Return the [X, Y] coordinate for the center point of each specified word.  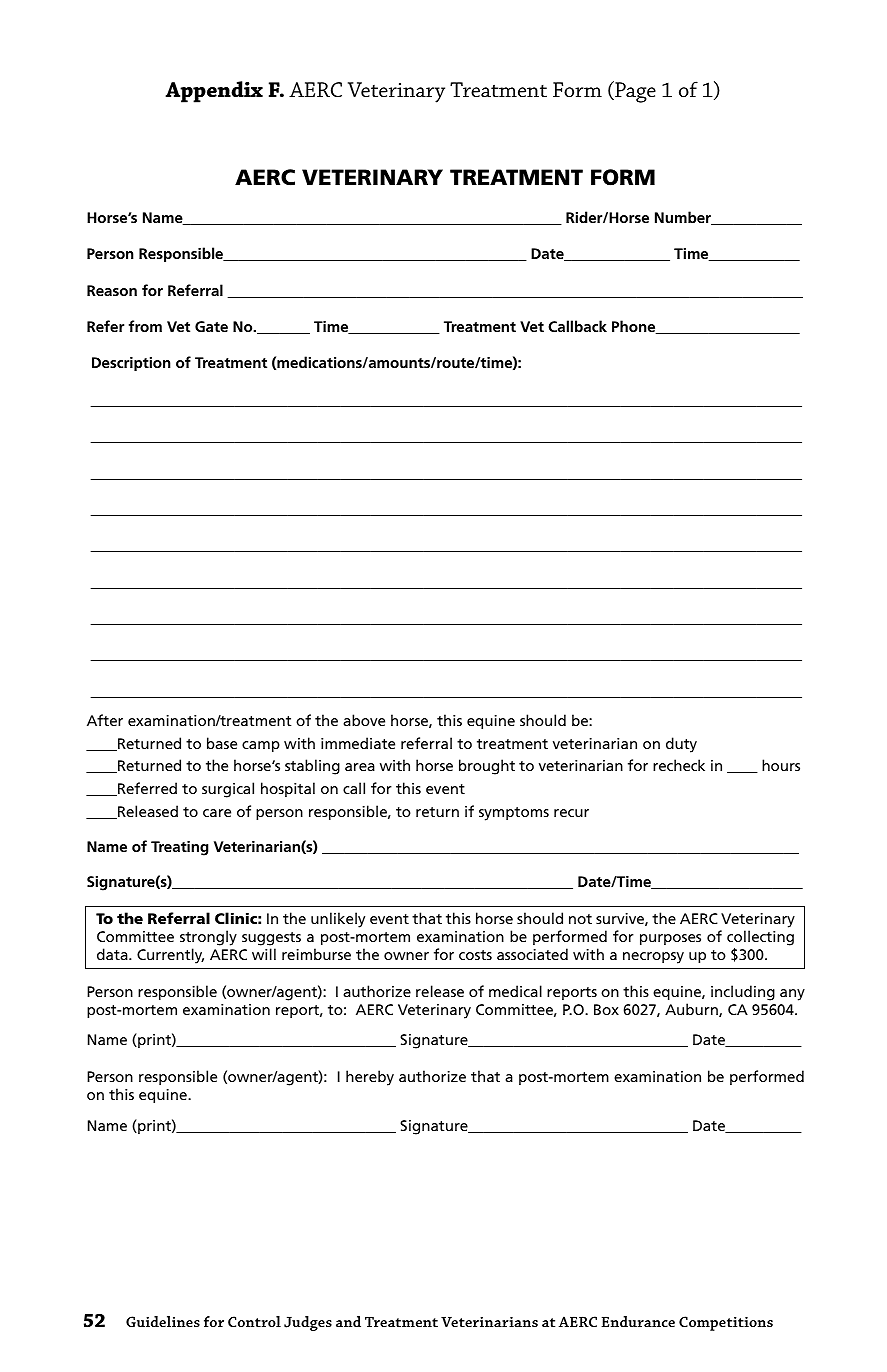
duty [681, 745]
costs [475, 955]
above [364, 720]
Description [131, 364]
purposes [670, 939]
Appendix [214, 92]
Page [634, 92]
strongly [208, 938]
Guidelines [163, 1321]
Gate [211, 326]
